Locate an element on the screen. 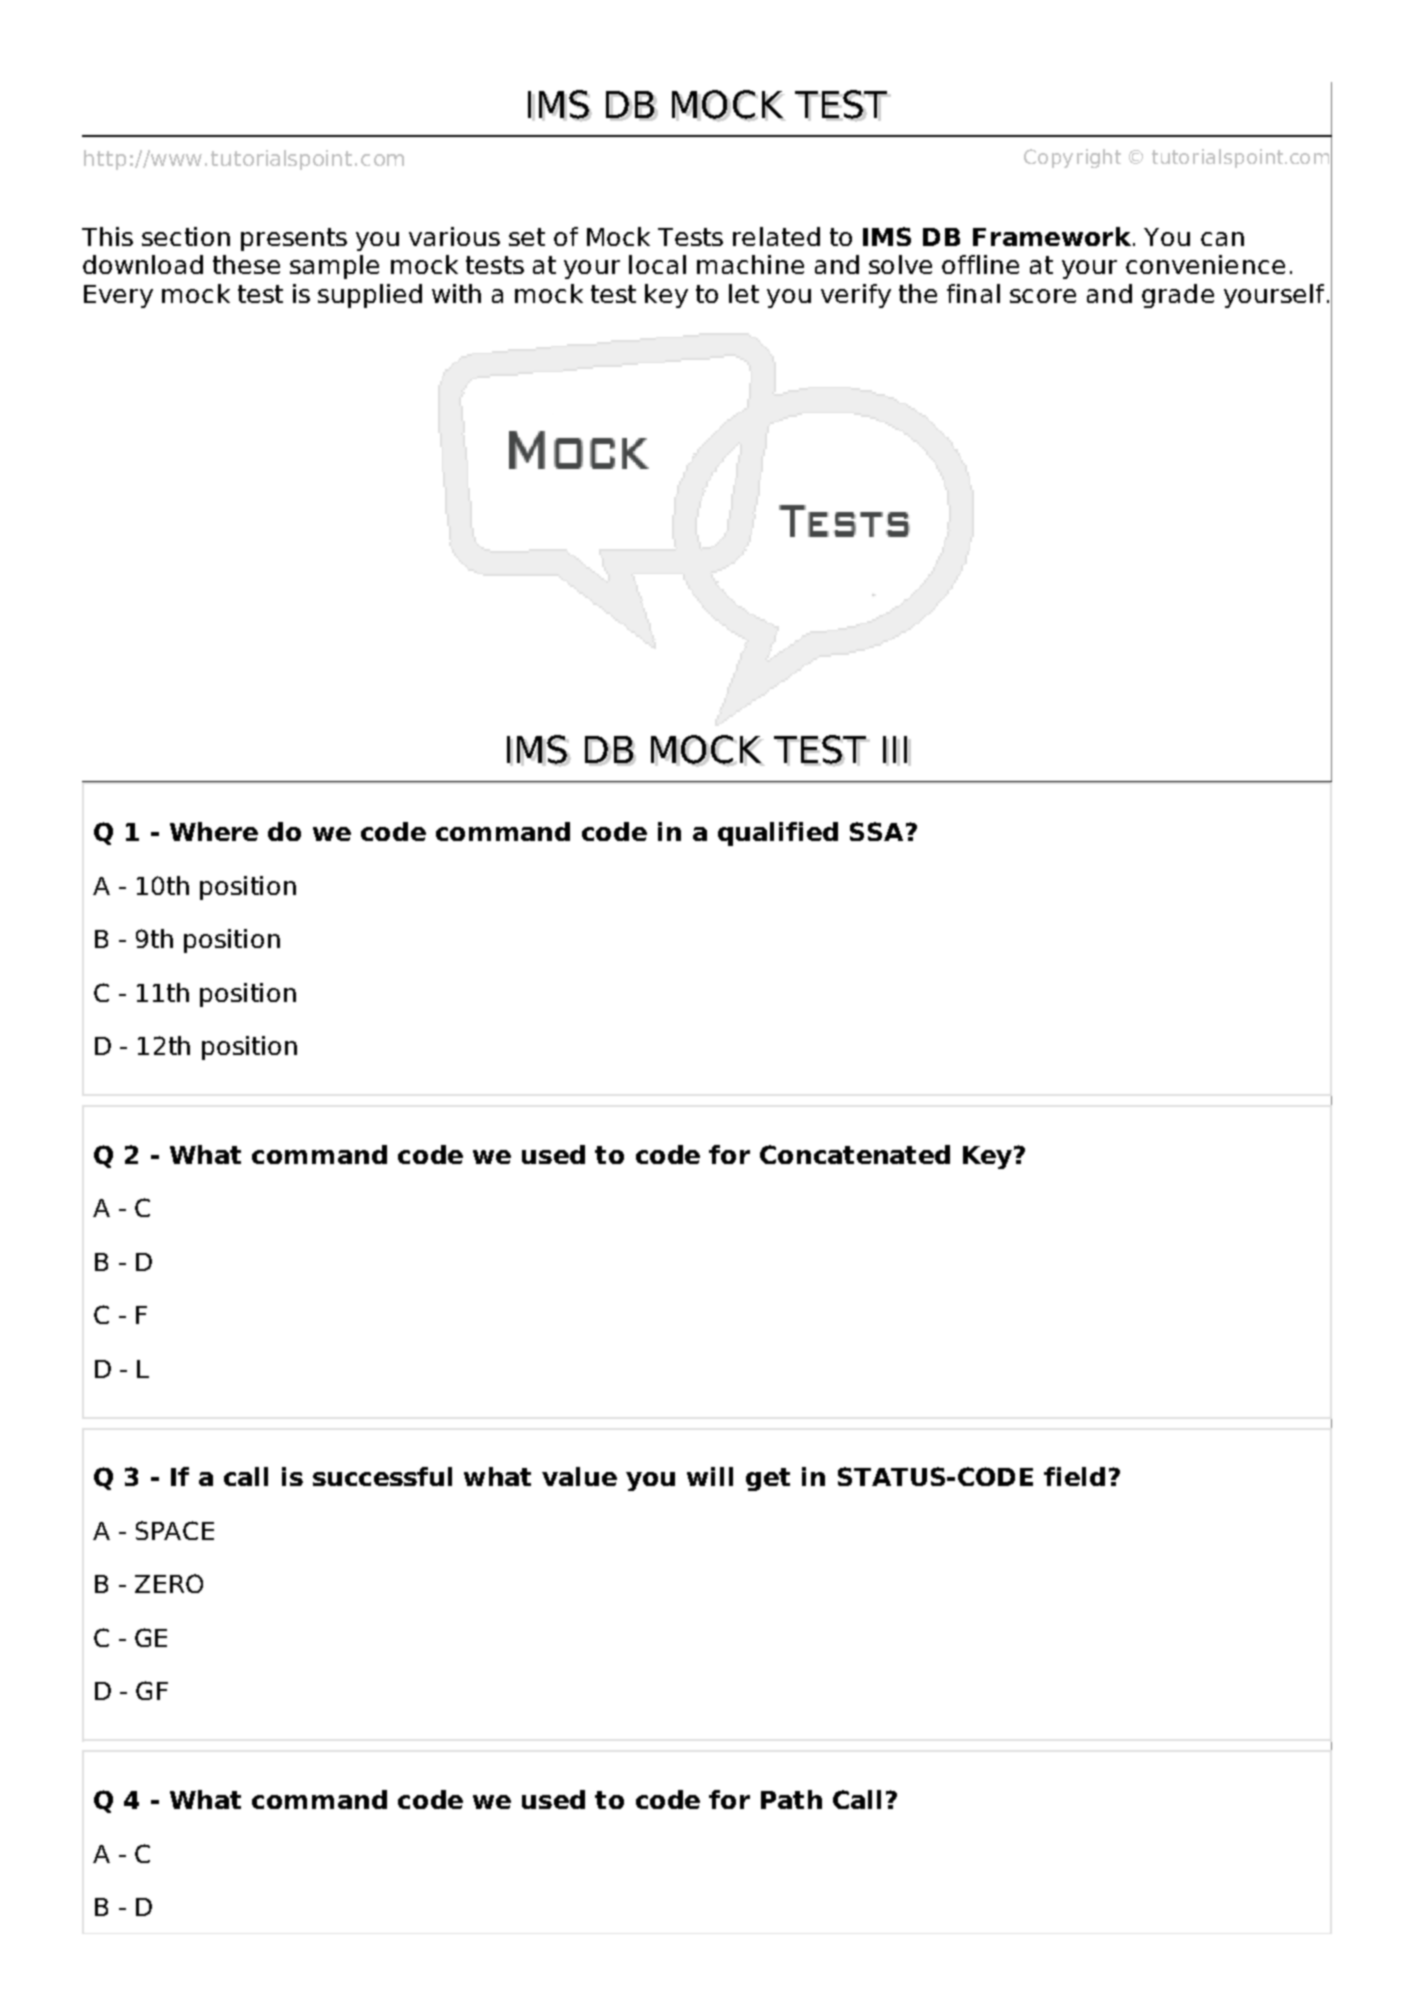 Image resolution: width=1414 pixels, height=2001 pixels. local is located at coordinates (657, 264).
